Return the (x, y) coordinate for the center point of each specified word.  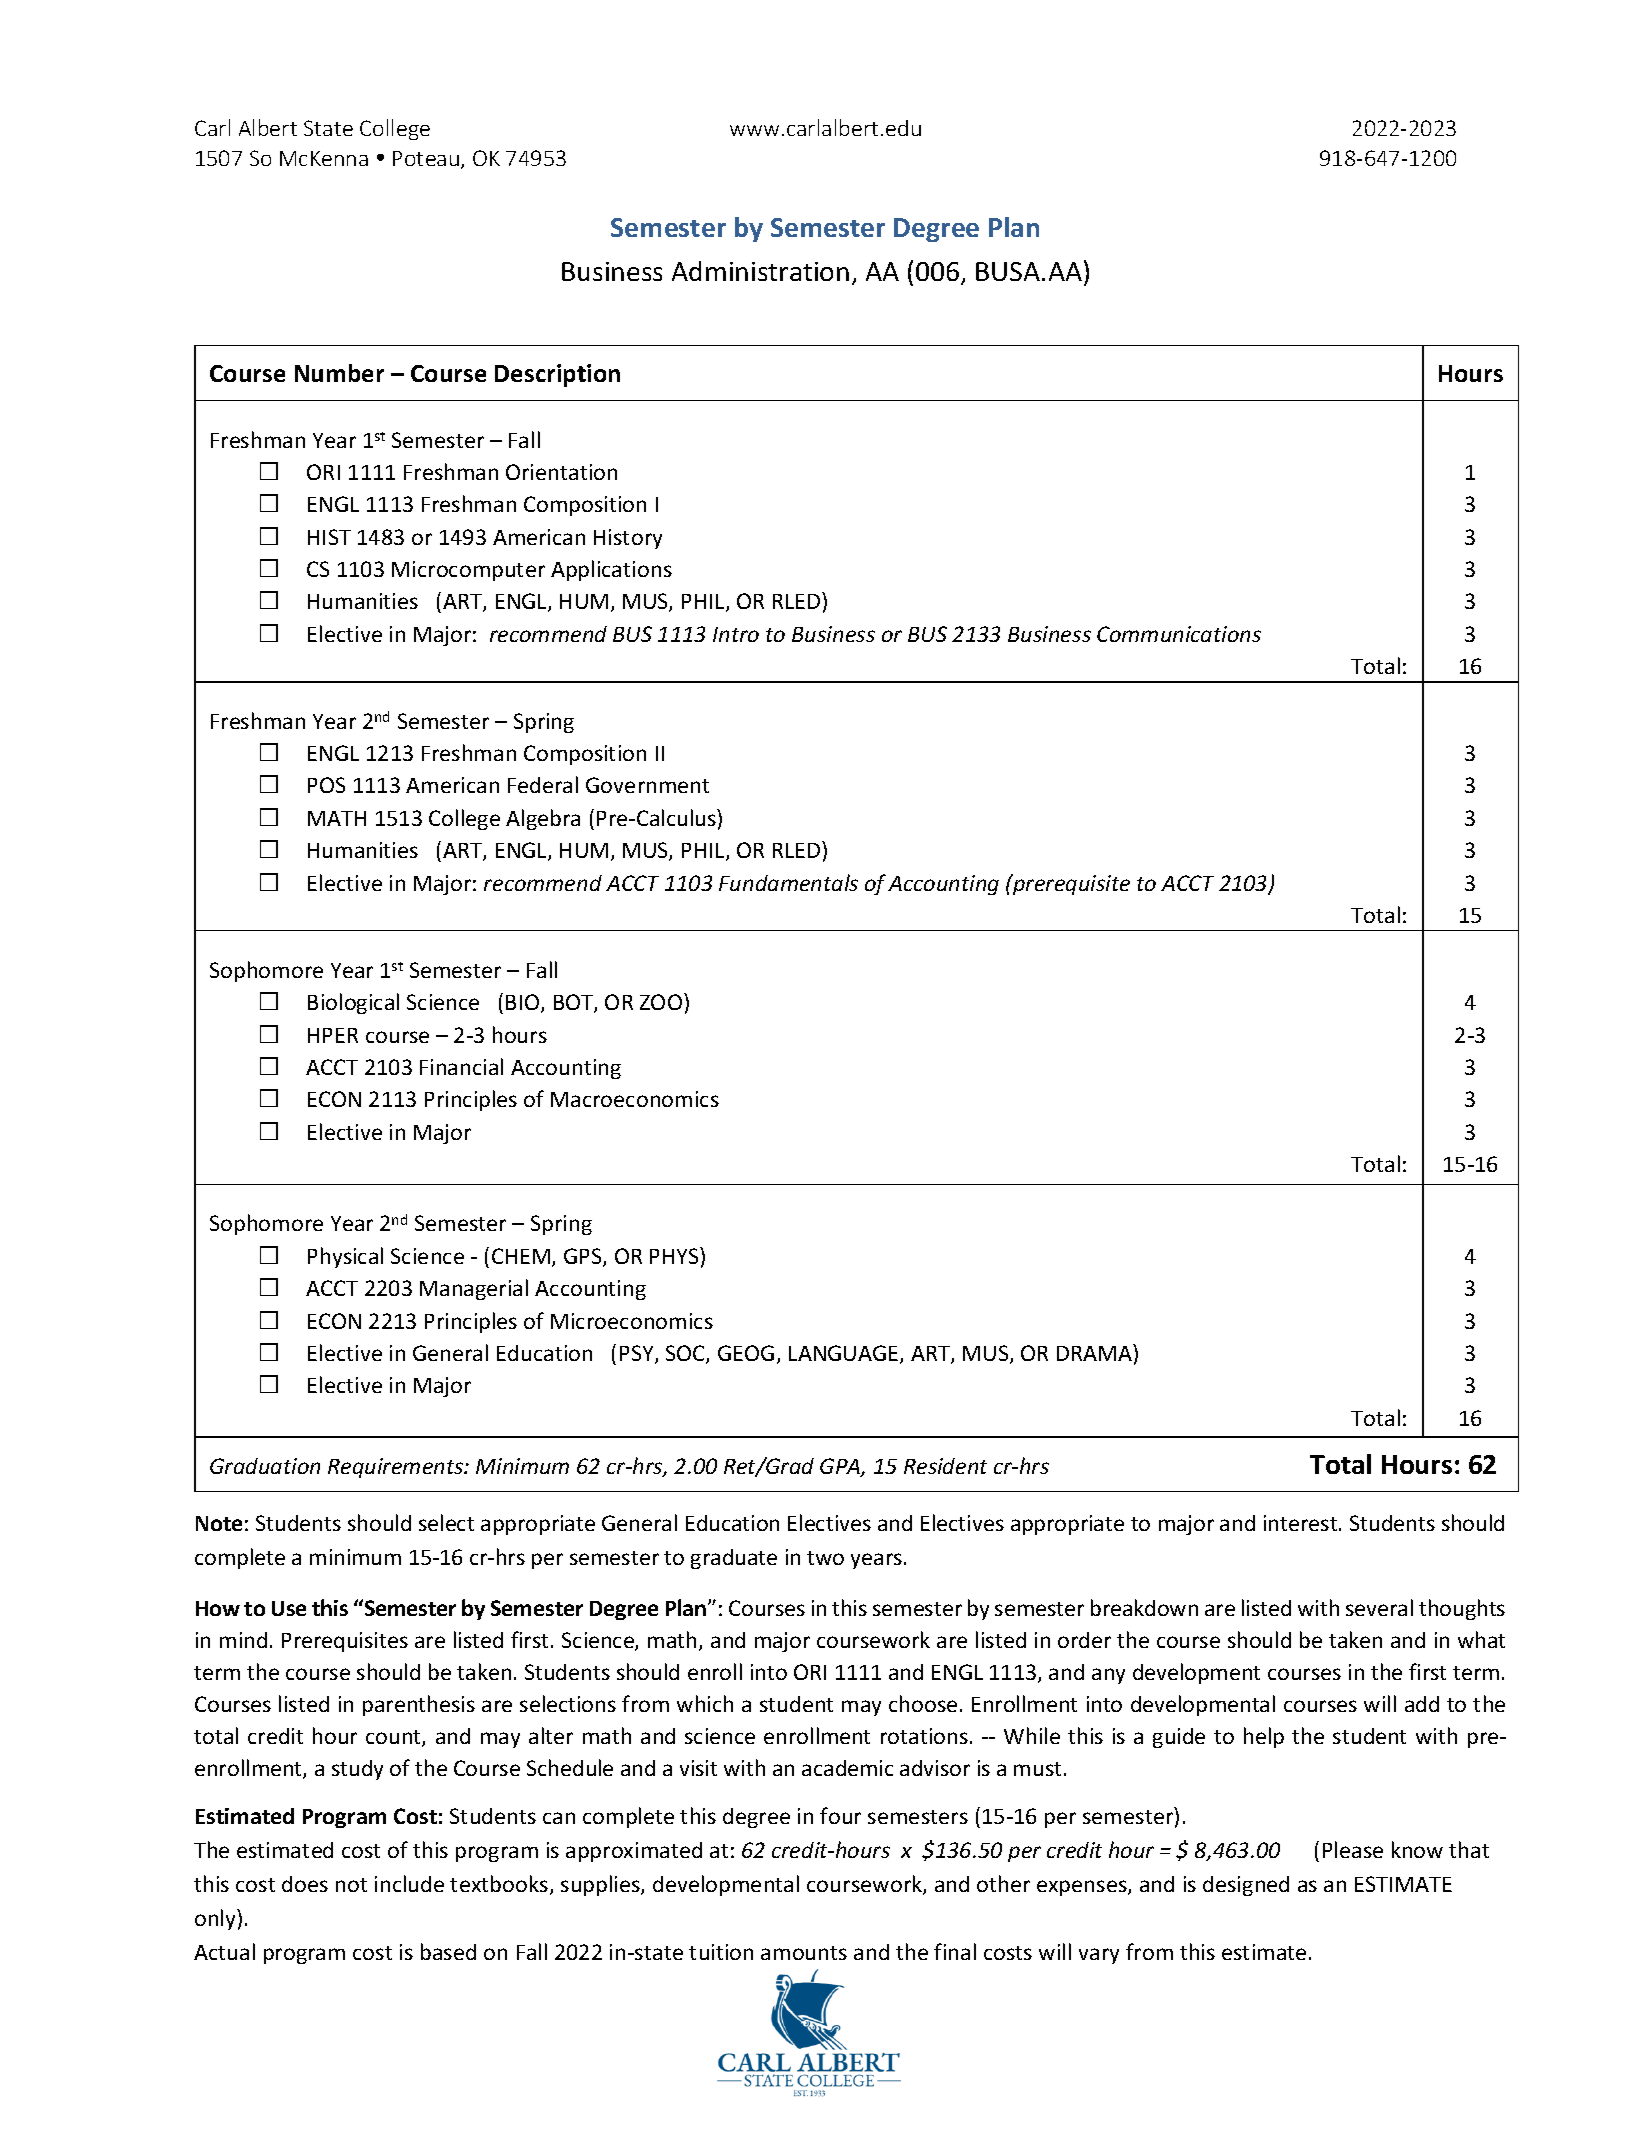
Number (339, 373)
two (825, 1558)
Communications (1179, 634)
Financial (461, 1066)
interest (1302, 1523)
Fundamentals (788, 882)
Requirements (397, 1468)
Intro (736, 634)
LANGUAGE (845, 1354)
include (409, 1883)
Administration (760, 271)
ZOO (661, 1002)
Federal (543, 784)
